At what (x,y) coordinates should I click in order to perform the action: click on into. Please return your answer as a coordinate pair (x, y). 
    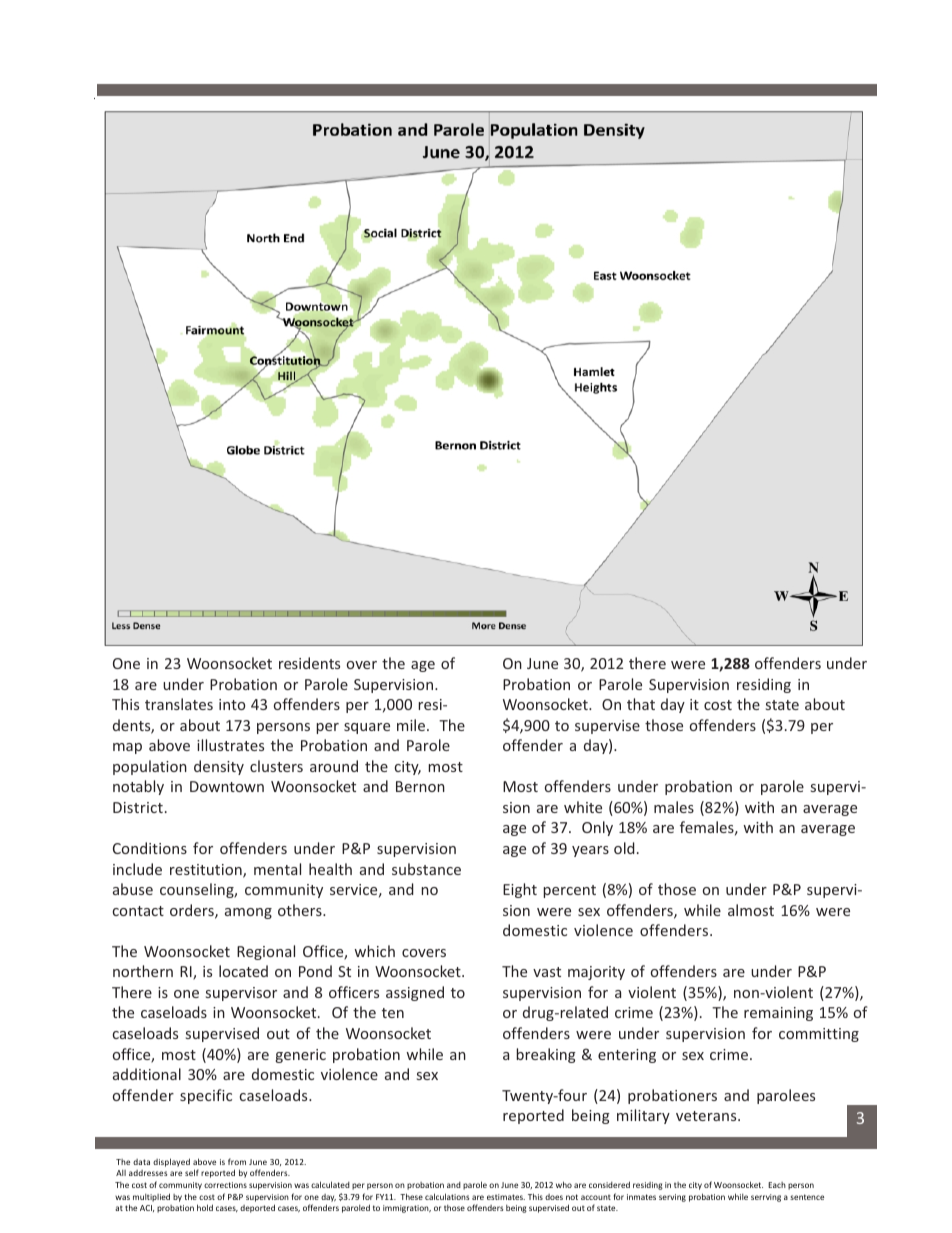
    Looking at the image, I should click on (232, 704).
